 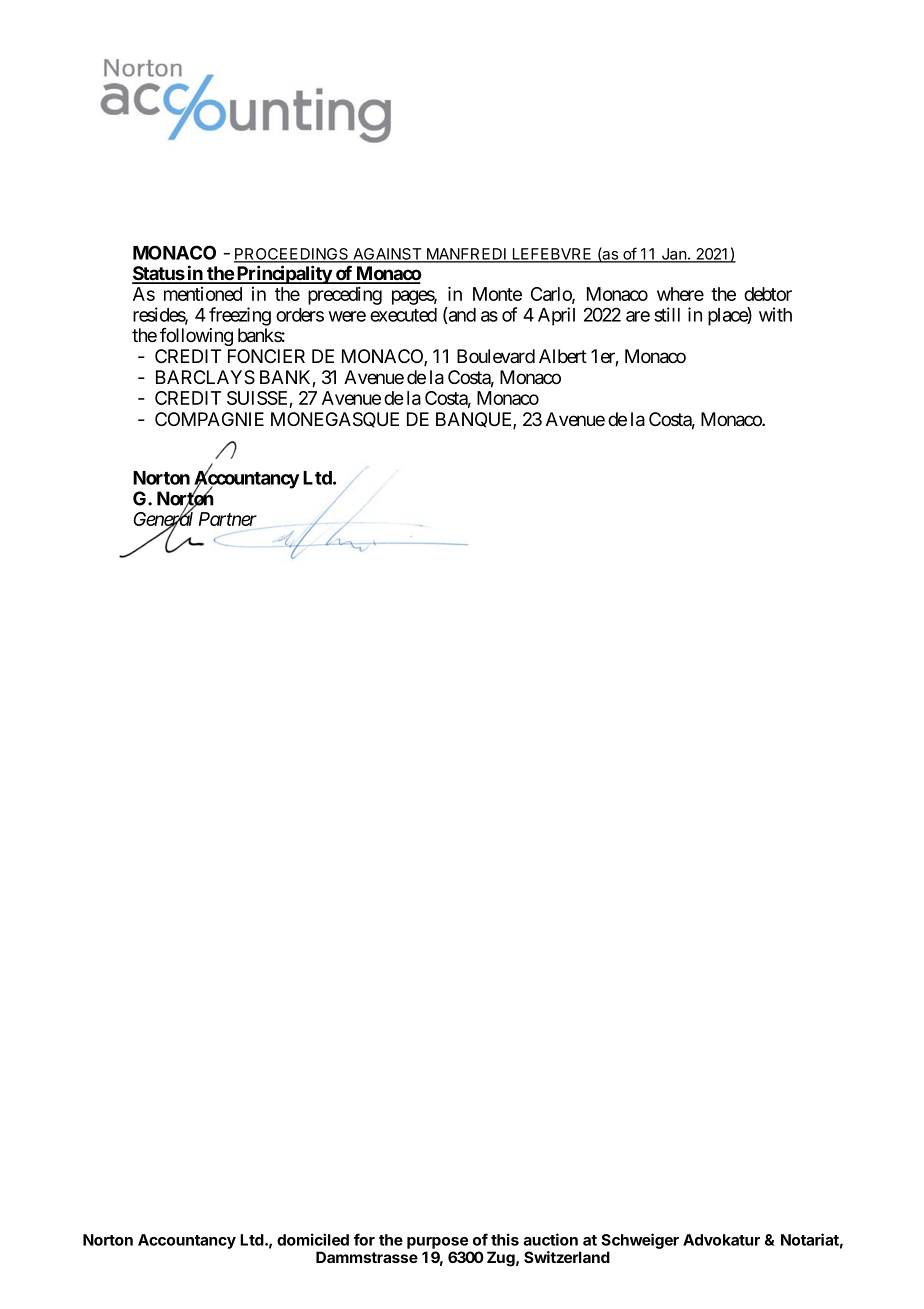 I want to click on Partner, so click(x=228, y=519).
